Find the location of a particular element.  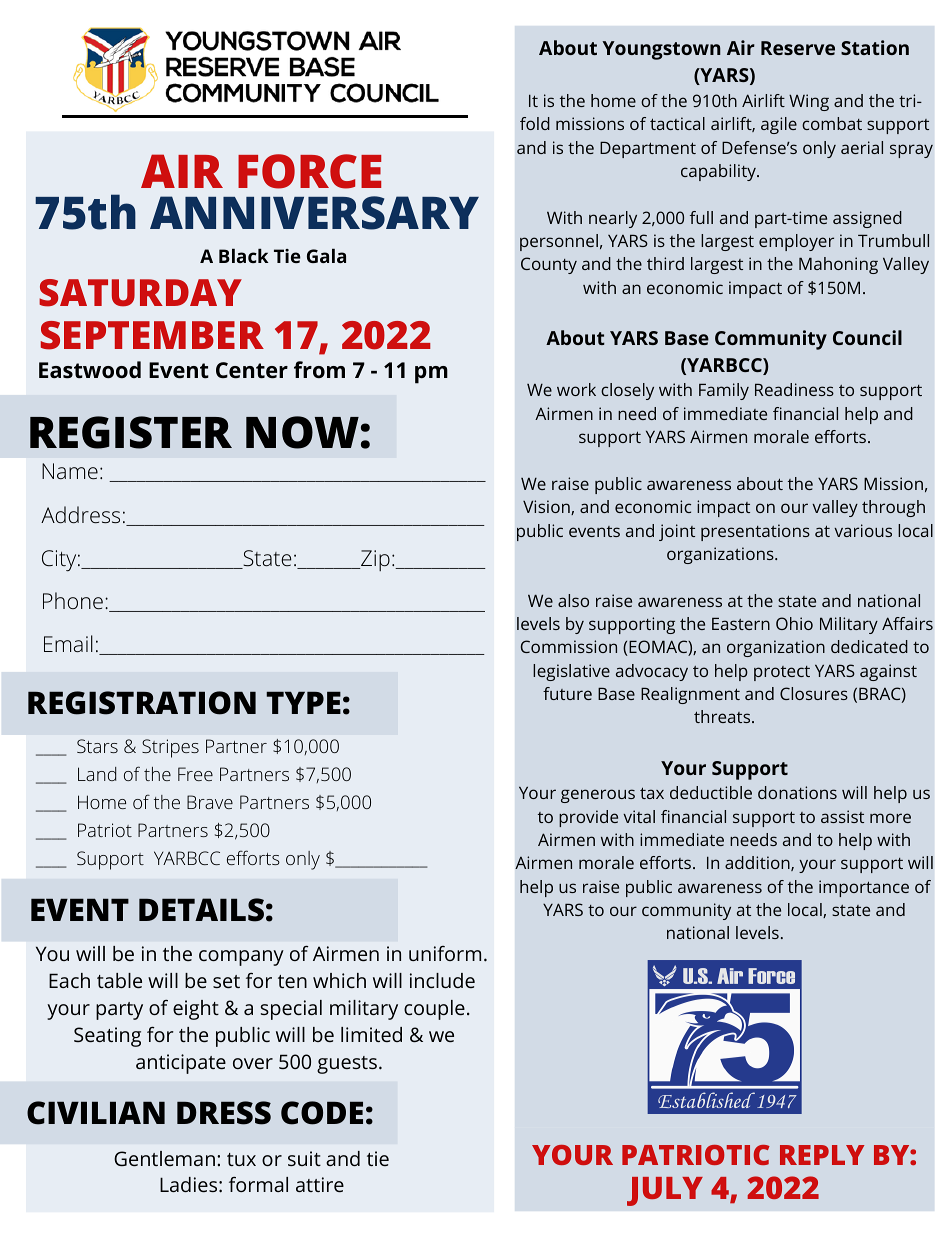

also is located at coordinates (573, 600).
